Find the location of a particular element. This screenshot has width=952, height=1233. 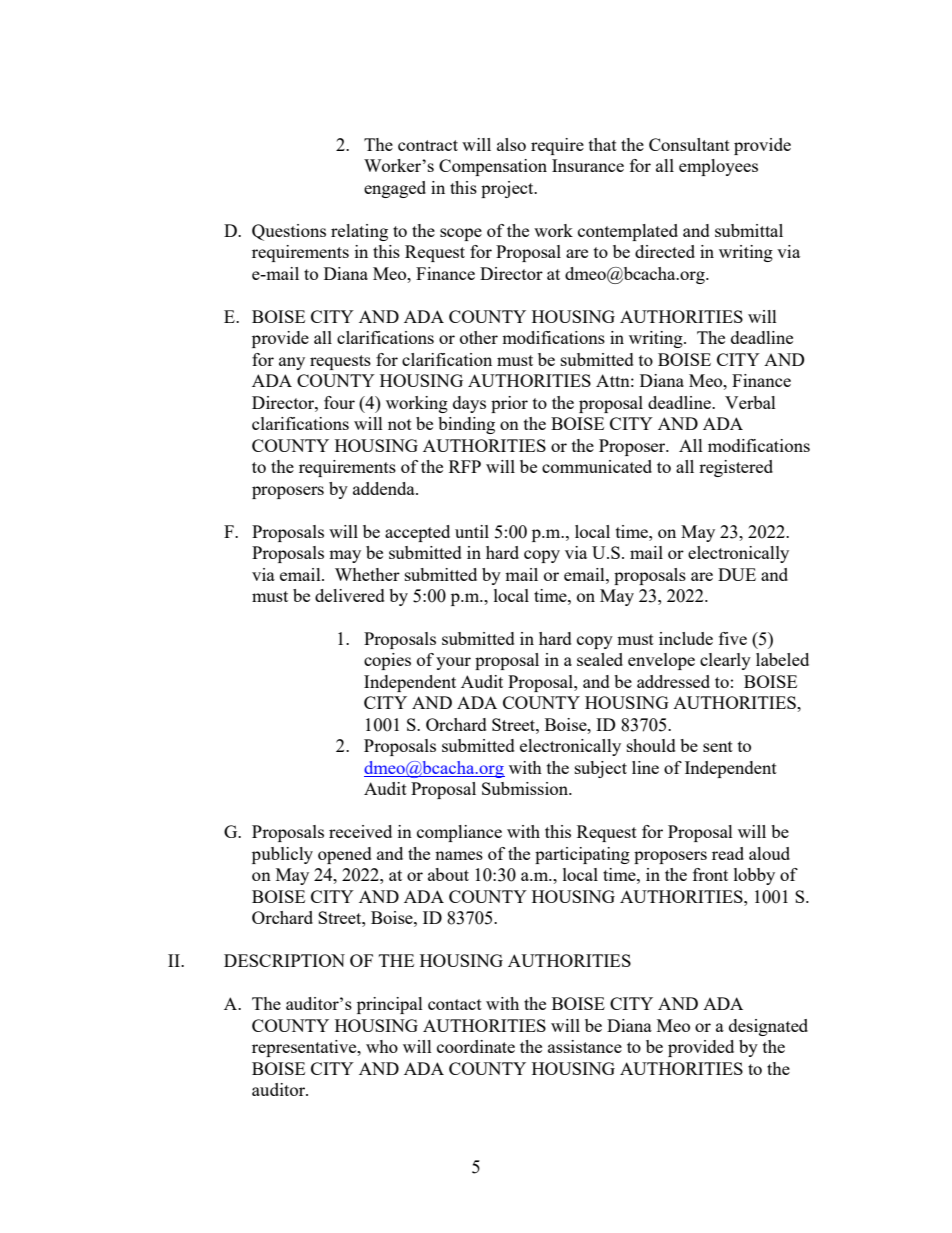

assistance is located at coordinates (585, 1046).
